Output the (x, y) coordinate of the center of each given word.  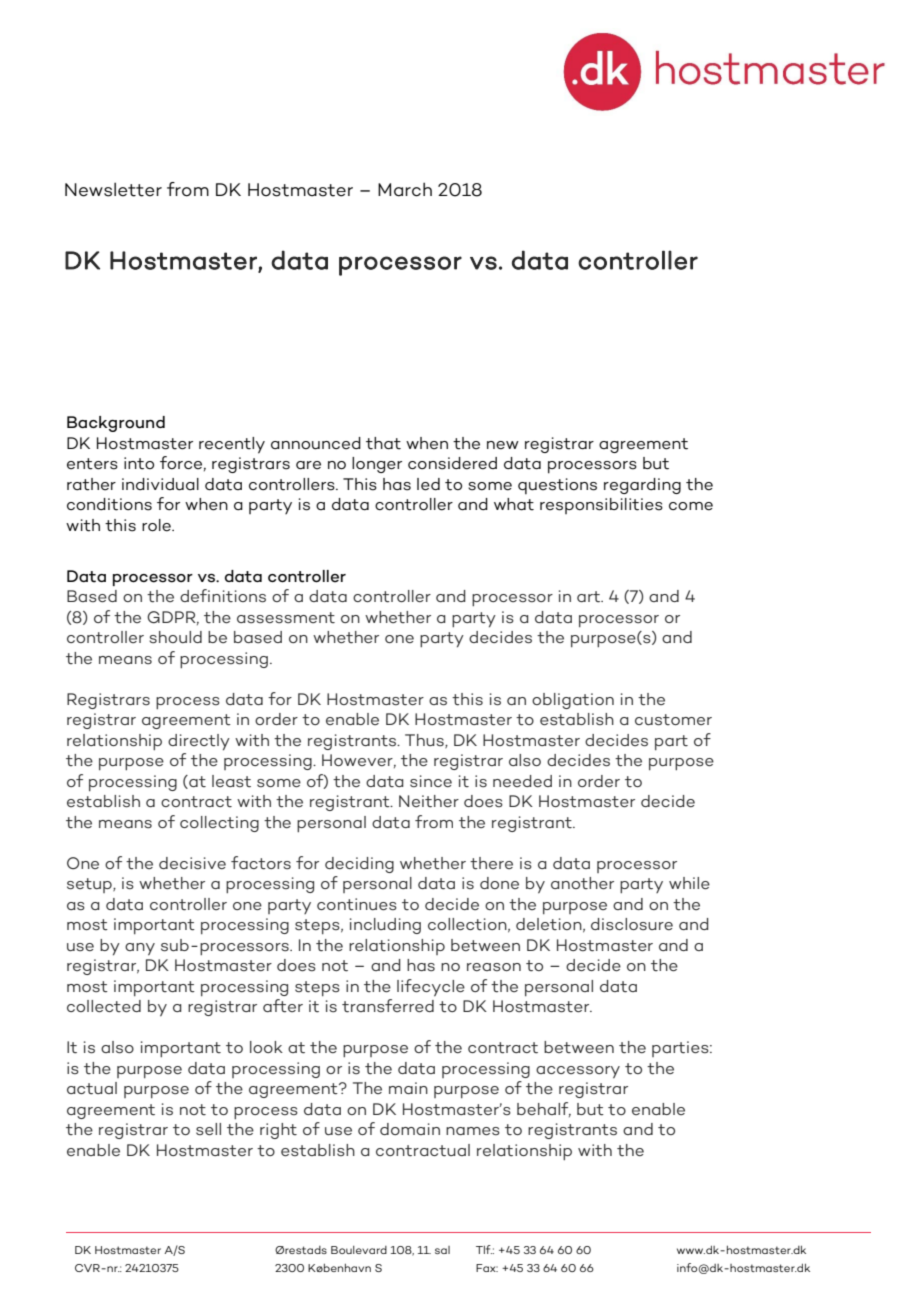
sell (208, 1129)
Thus (425, 741)
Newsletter (113, 189)
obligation (573, 701)
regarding (642, 486)
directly (199, 742)
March (405, 189)
